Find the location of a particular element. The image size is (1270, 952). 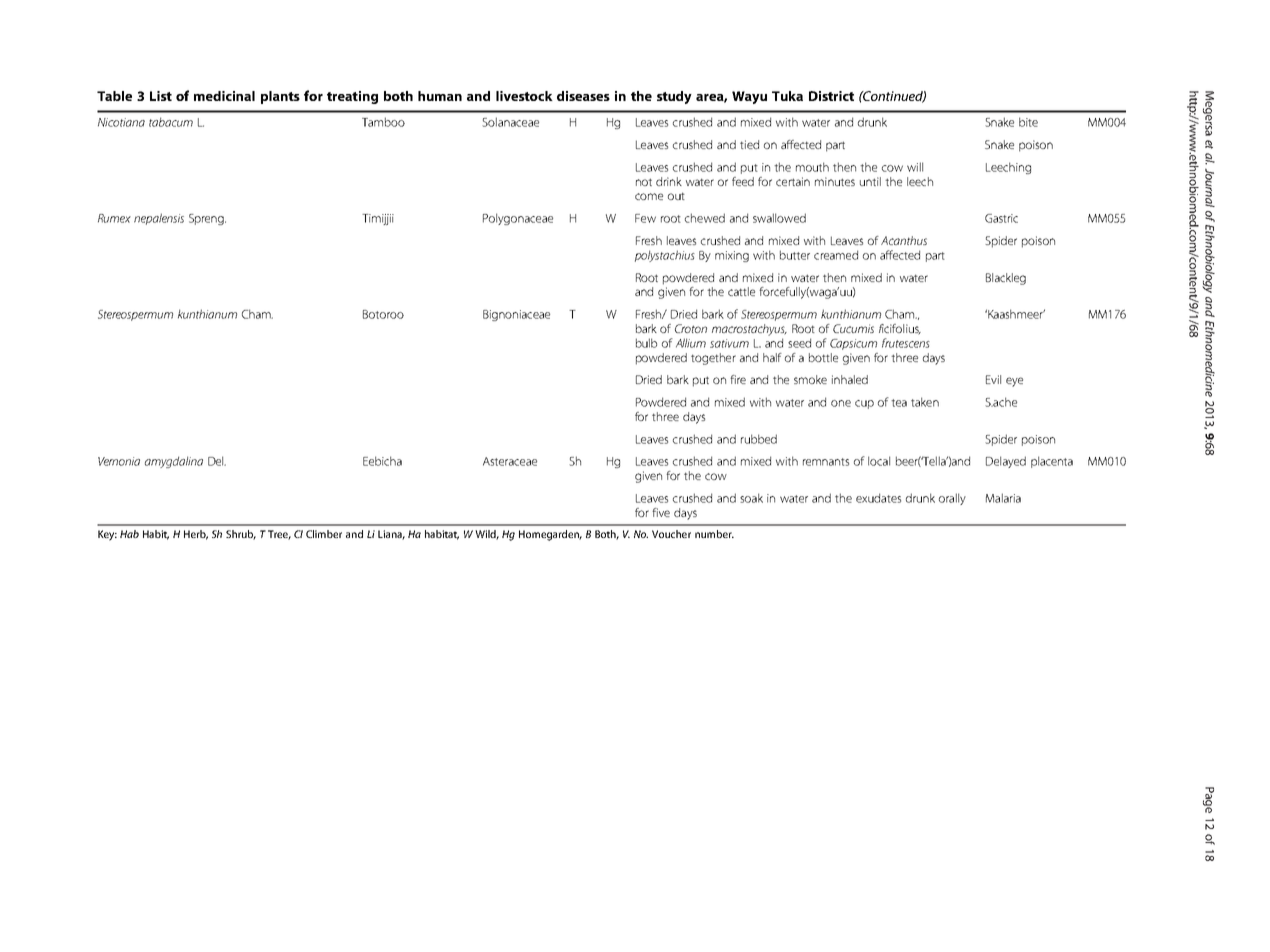

creamed is located at coordinates (836, 255).
